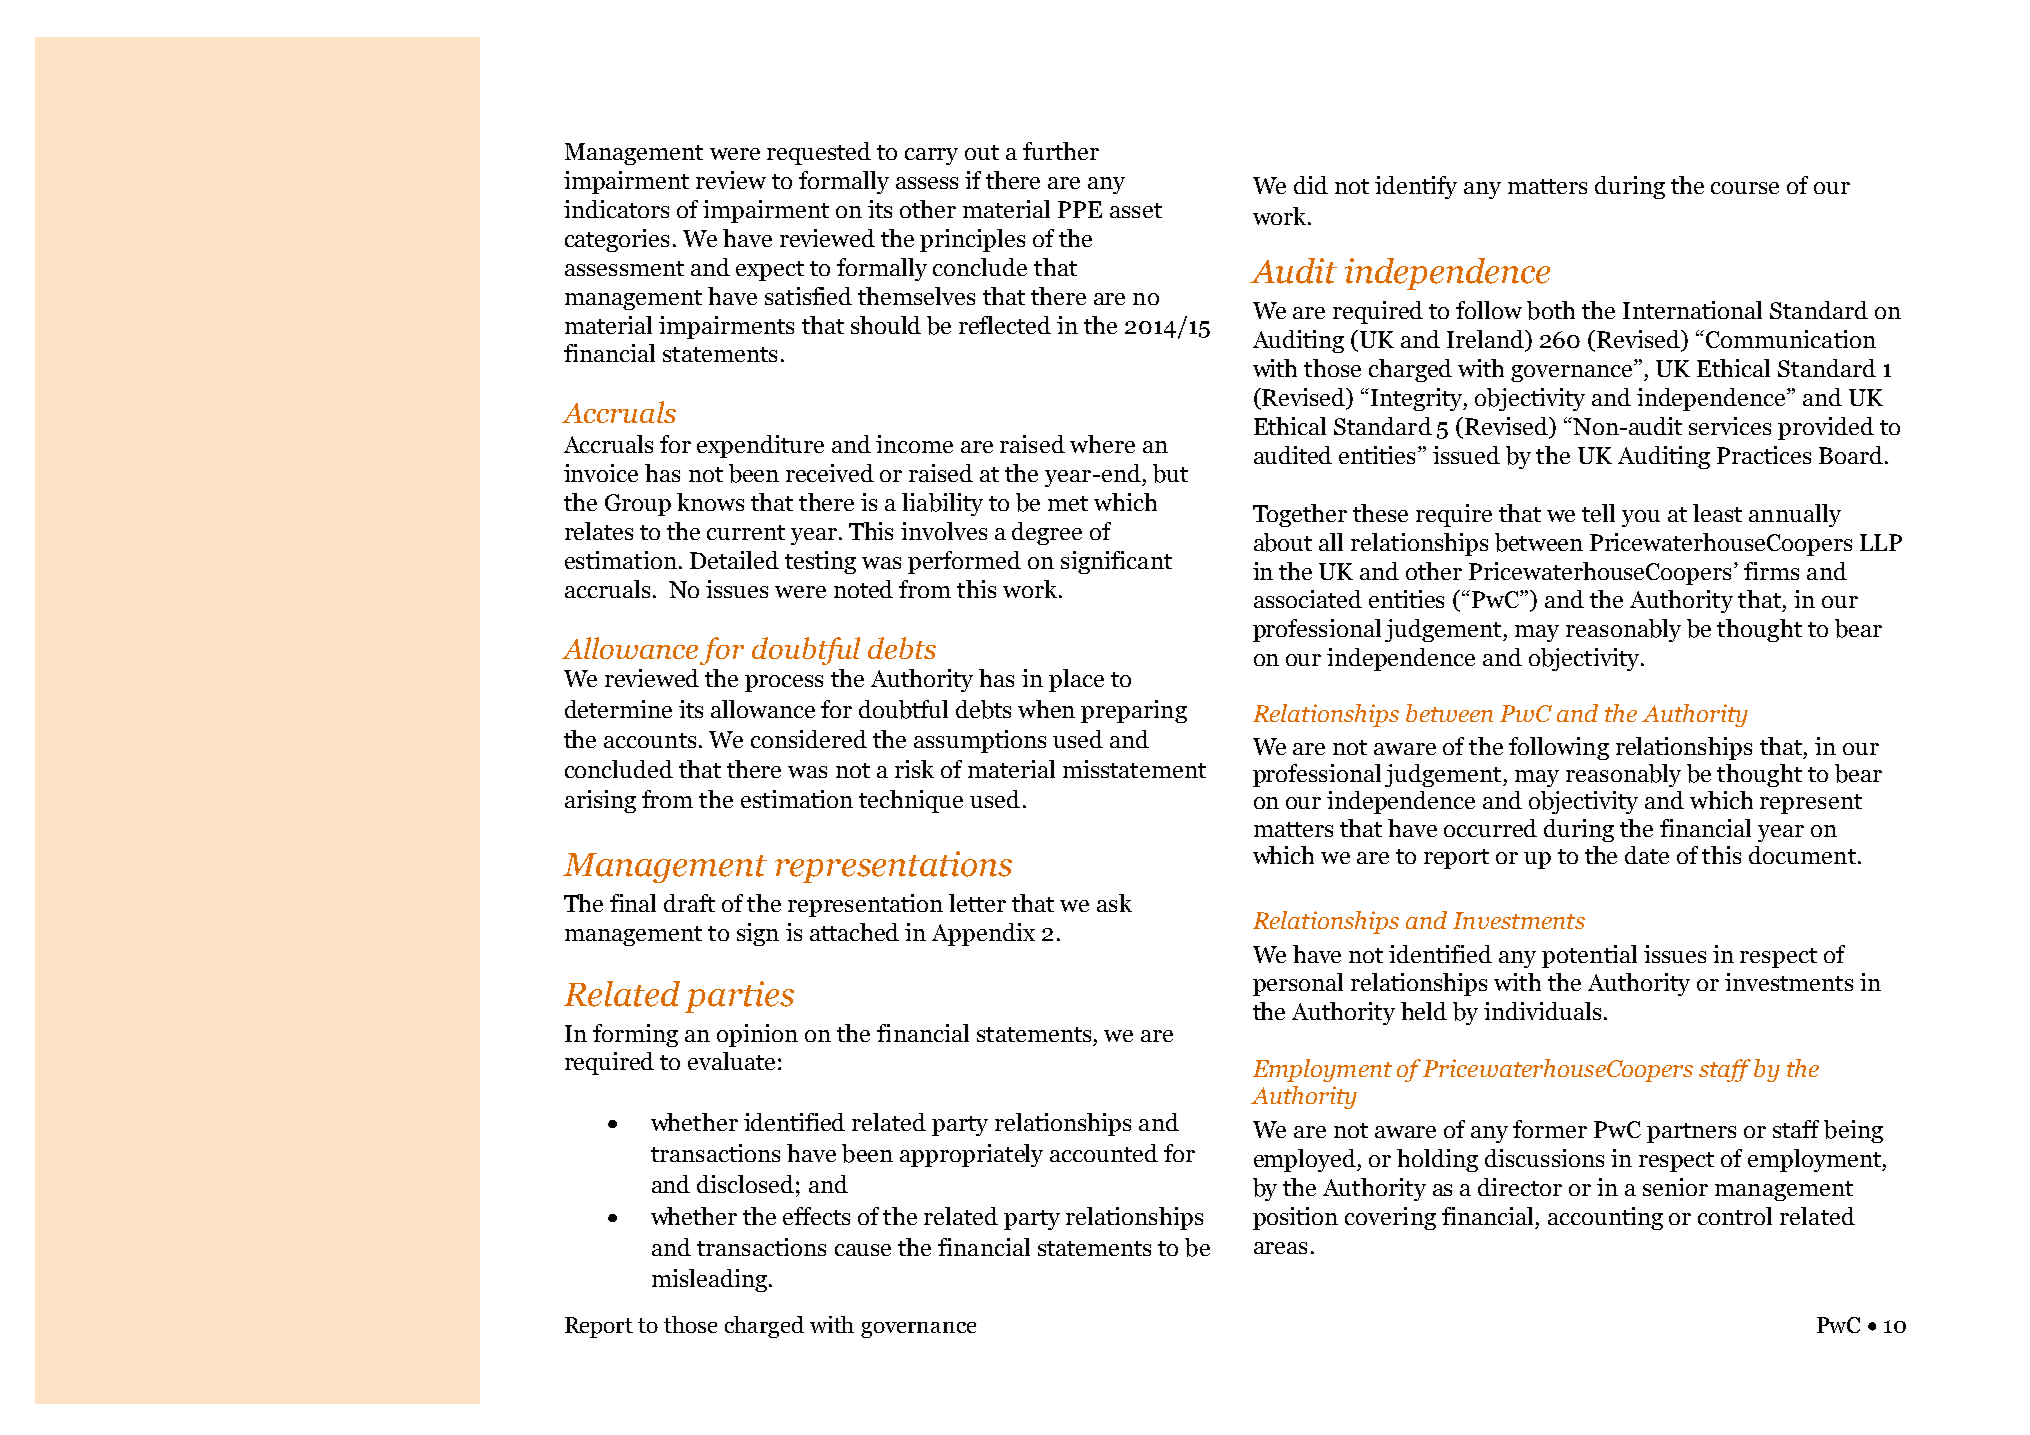 The width and height of the page is (2030, 1435). Describe the element at coordinates (1283, 542) in the page. I see `about` at that location.
